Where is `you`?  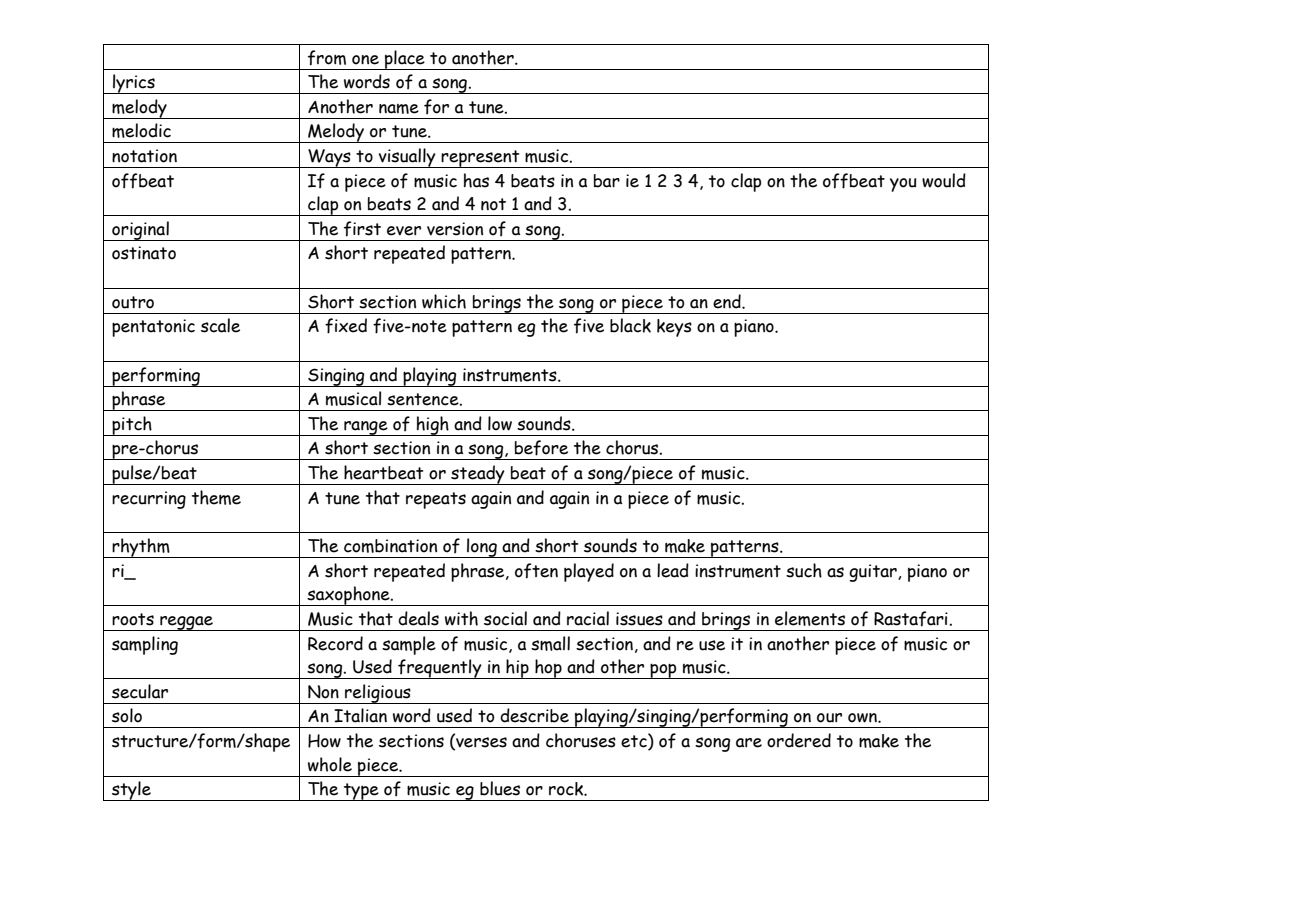
you is located at coordinates (903, 185).
